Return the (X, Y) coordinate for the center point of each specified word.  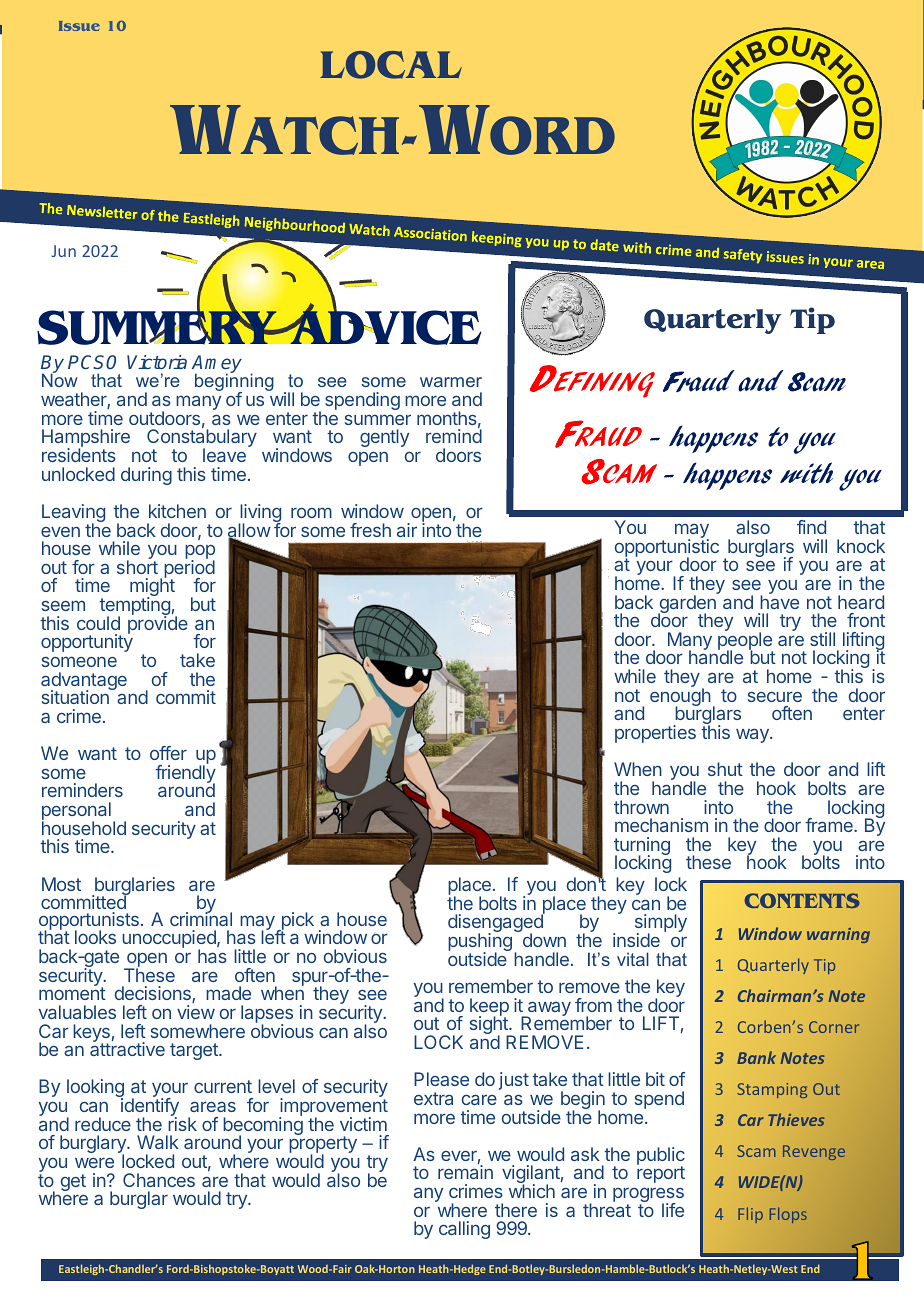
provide (158, 624)
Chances (159, 1180)
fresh (370, 530)
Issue (79, 26)
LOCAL (391, 65)
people (745, 642)
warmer (451, 382)
